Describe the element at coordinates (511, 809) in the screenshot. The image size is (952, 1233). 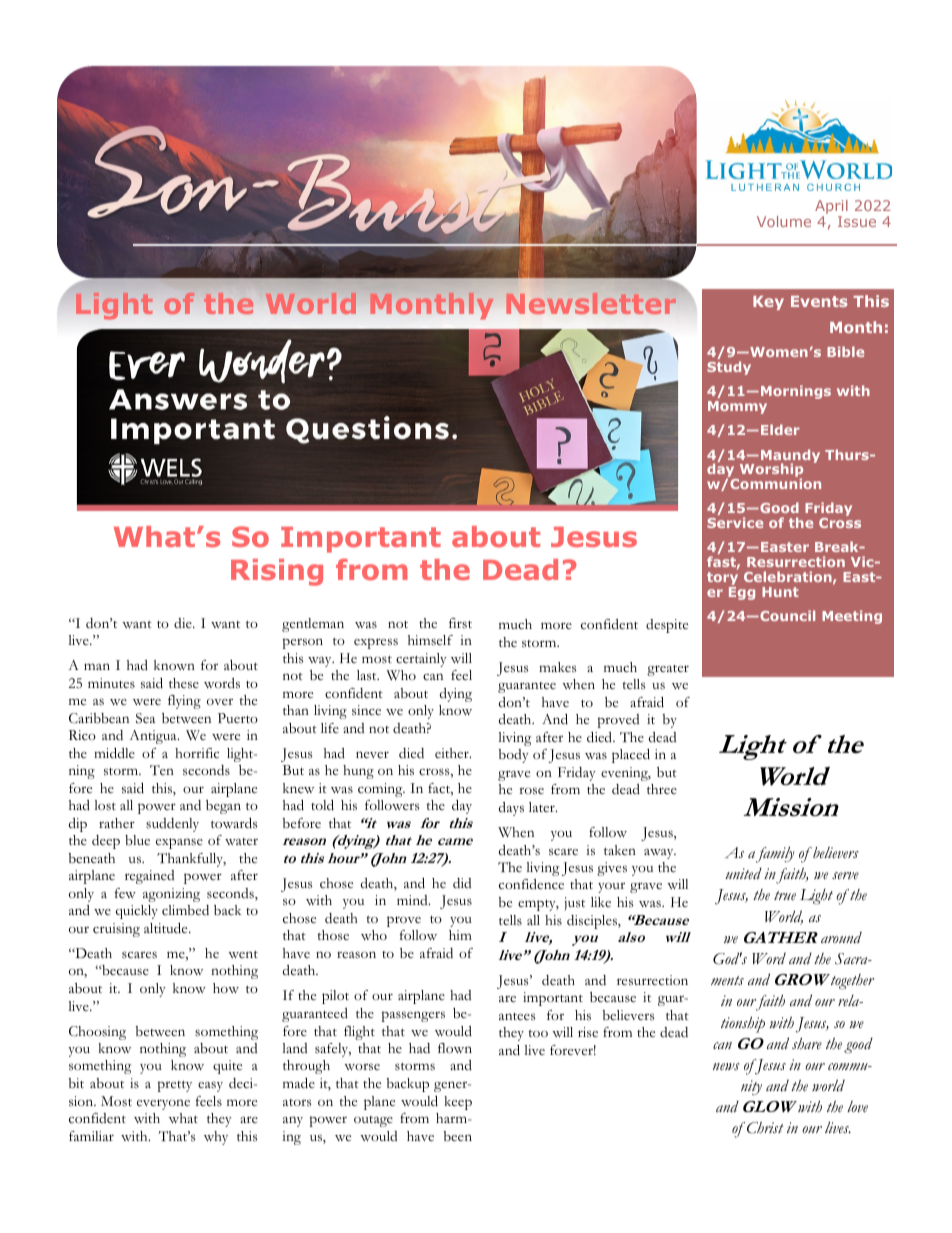
I see `days` at that location.
